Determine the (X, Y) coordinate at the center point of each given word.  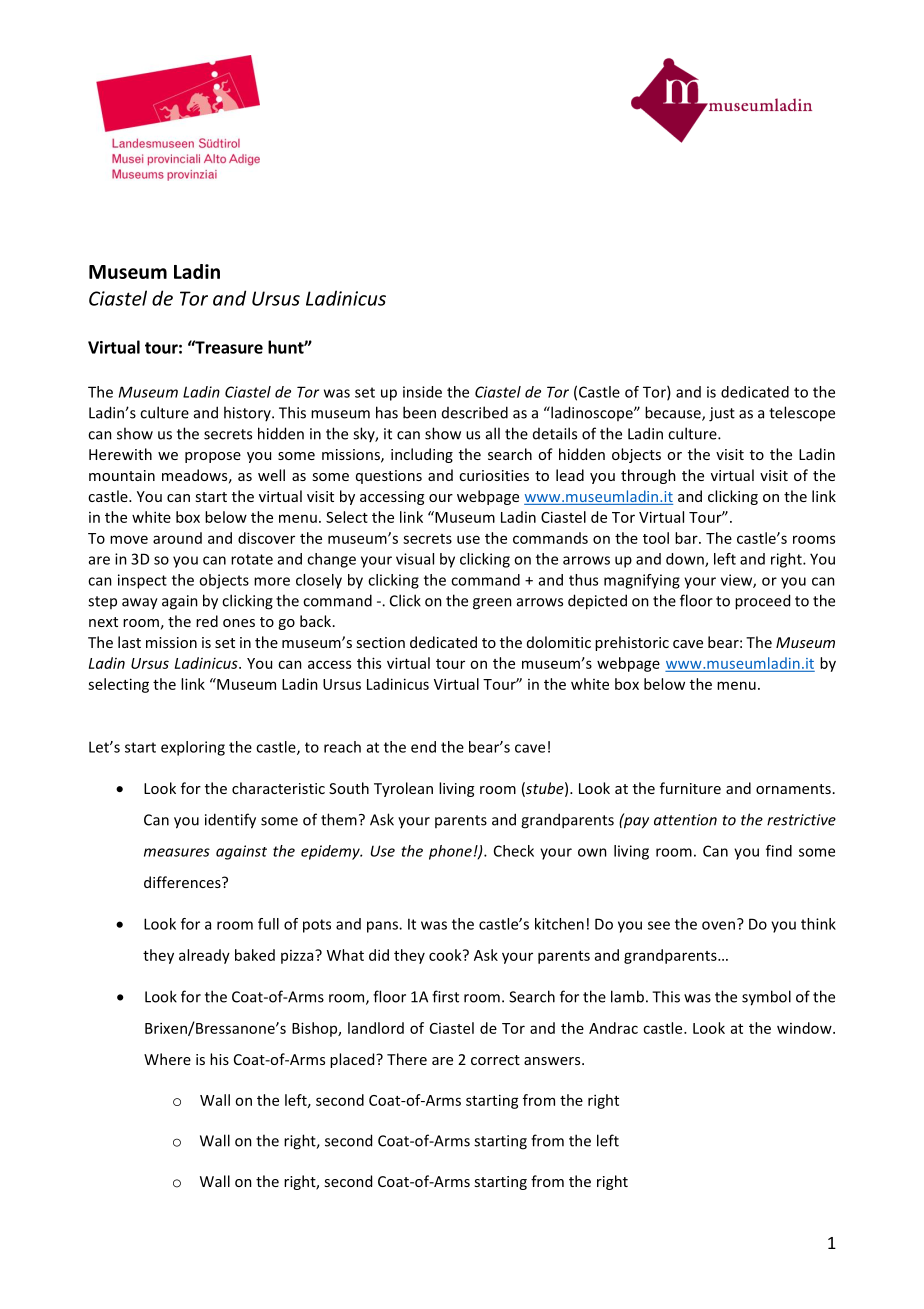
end (423, 747)
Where (167, 1059)
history (248, 413)
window (805, 1028)
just (722, 414)
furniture (690, 788)
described (475, 412)
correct (495, 1060)
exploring (193, 748)
